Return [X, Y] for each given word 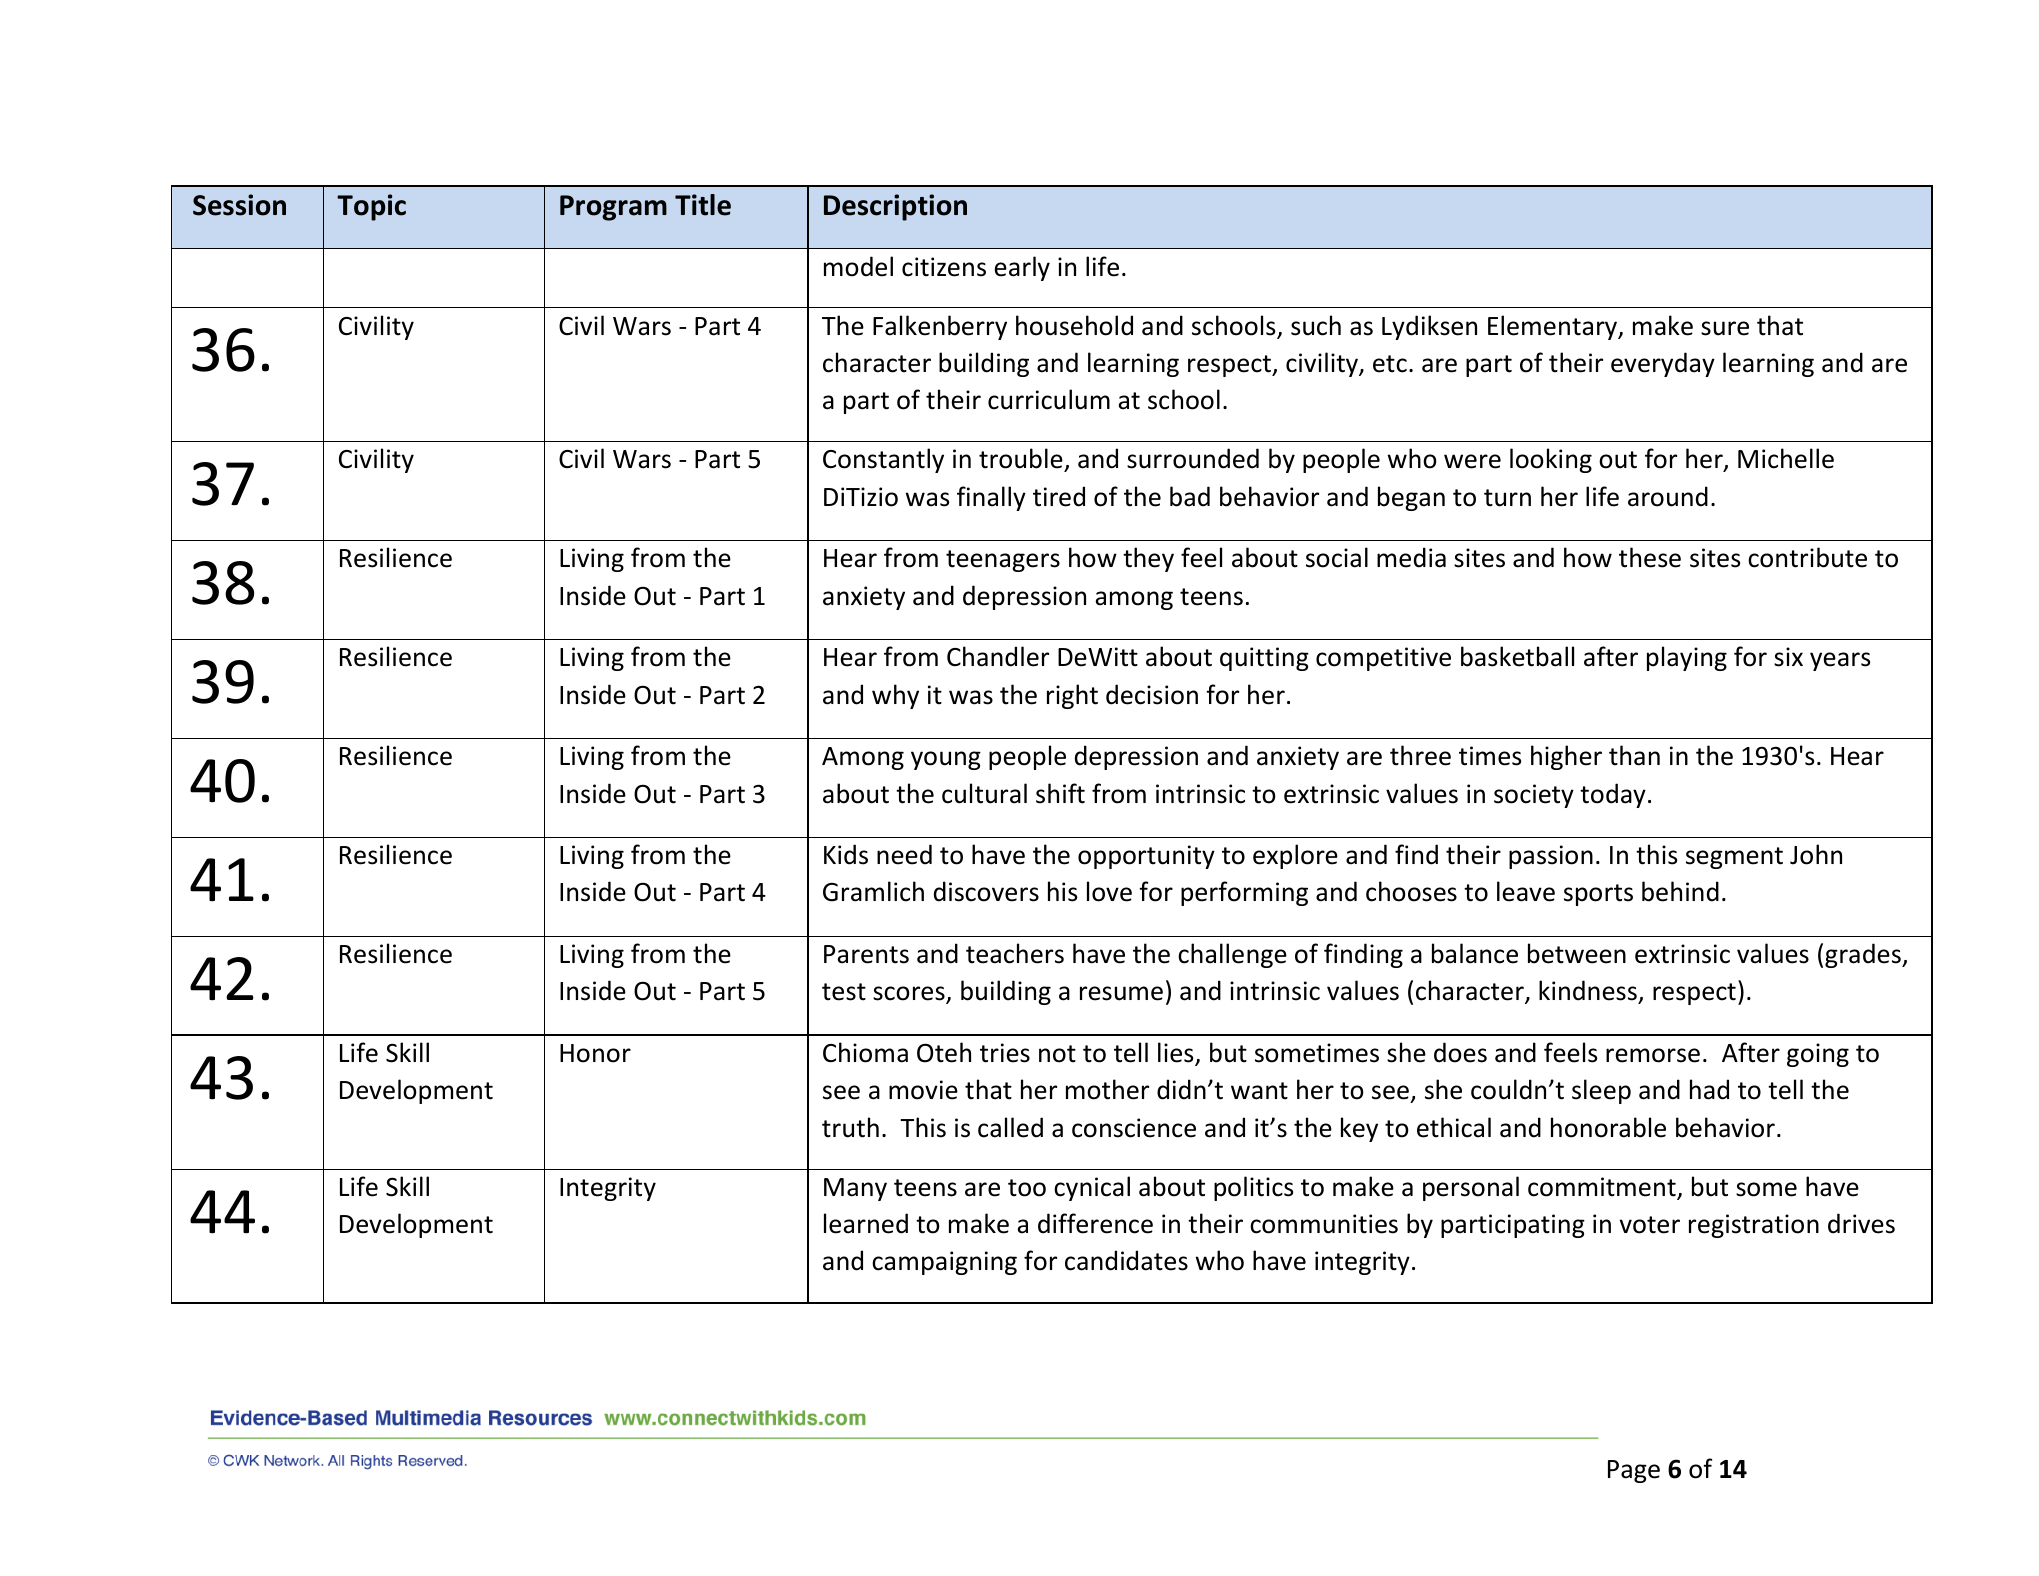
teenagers [1003, 561]
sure [1725, 328]
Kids [846, 854]
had [1709, 1089]
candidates [1126, 1260]
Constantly [883, 460]
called [1010, 1127]
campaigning [944, 1263]
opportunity [1146, 857]
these [1650, 557]
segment [1734, 858]
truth [850, 1127]
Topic [371, 207]
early [1022, 268]
